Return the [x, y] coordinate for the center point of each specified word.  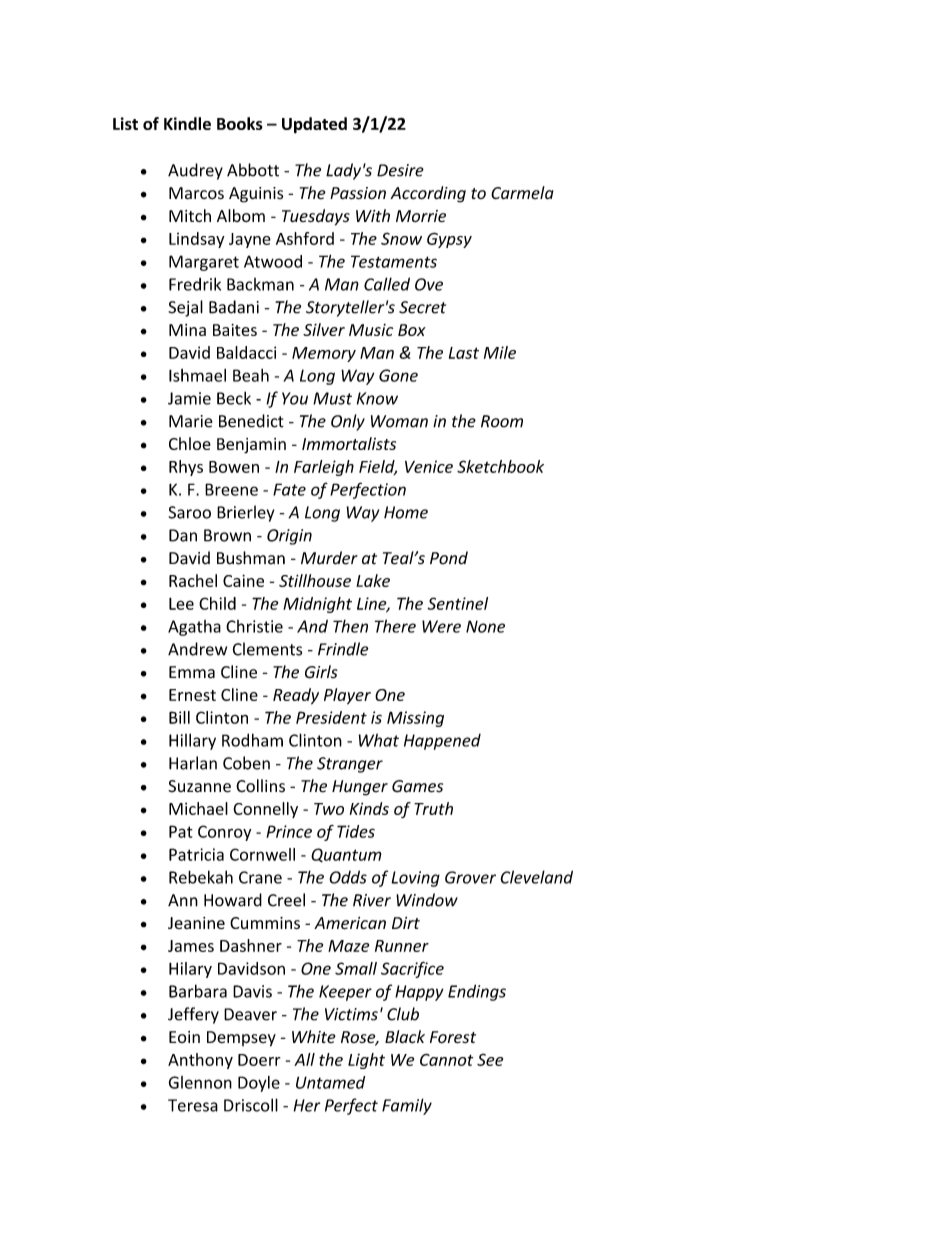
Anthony [200, 1061]
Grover [470, 877]
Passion [358, 193]
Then [350, 626]
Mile [500, 352]
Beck [234, 398]
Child [217, 603]
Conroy [224, 833]
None [485, 626]
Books [240, 123]
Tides [356, 831]
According [428, 194]
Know [377, 398]
